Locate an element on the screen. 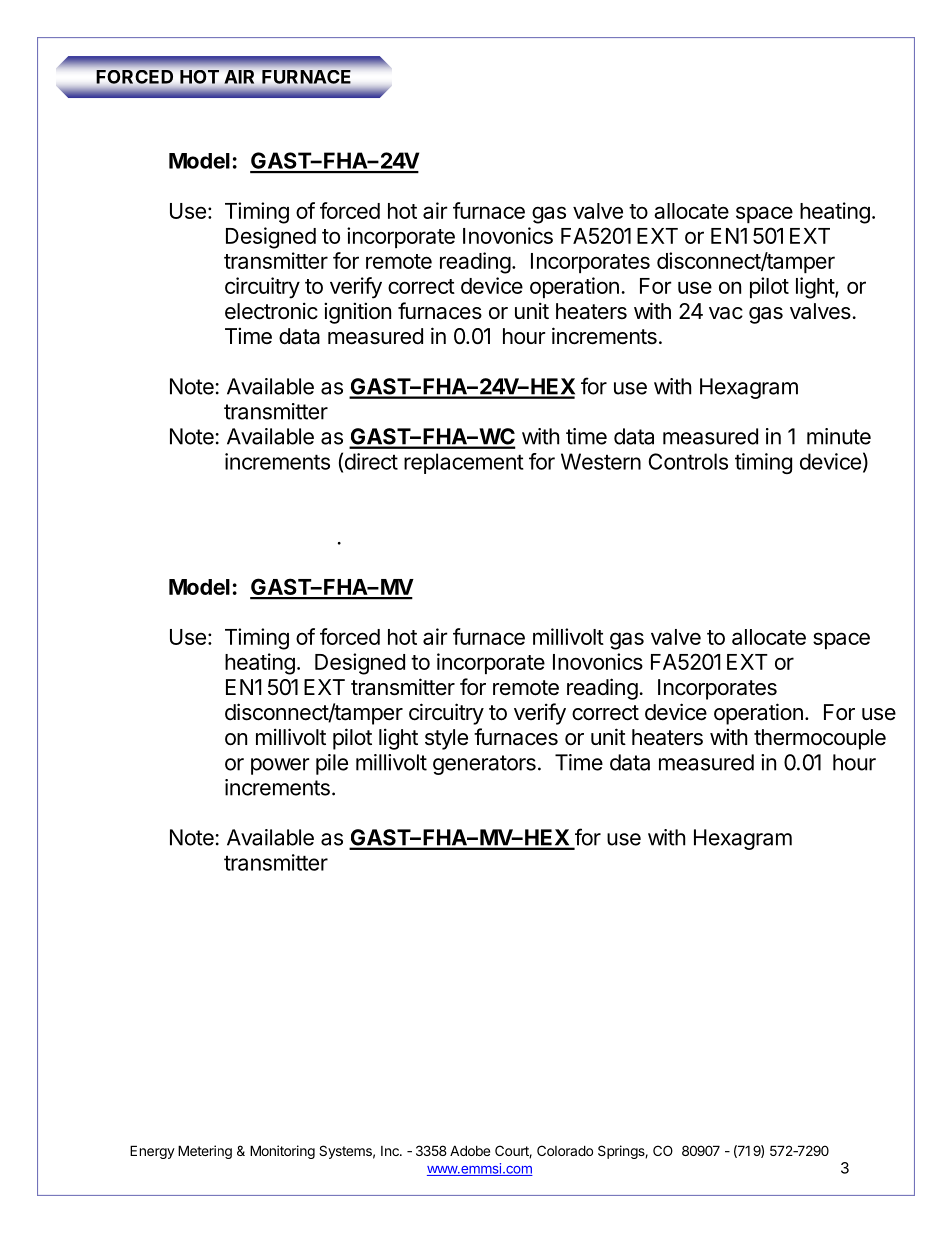  electronic is located at coordinates (271, 311).
